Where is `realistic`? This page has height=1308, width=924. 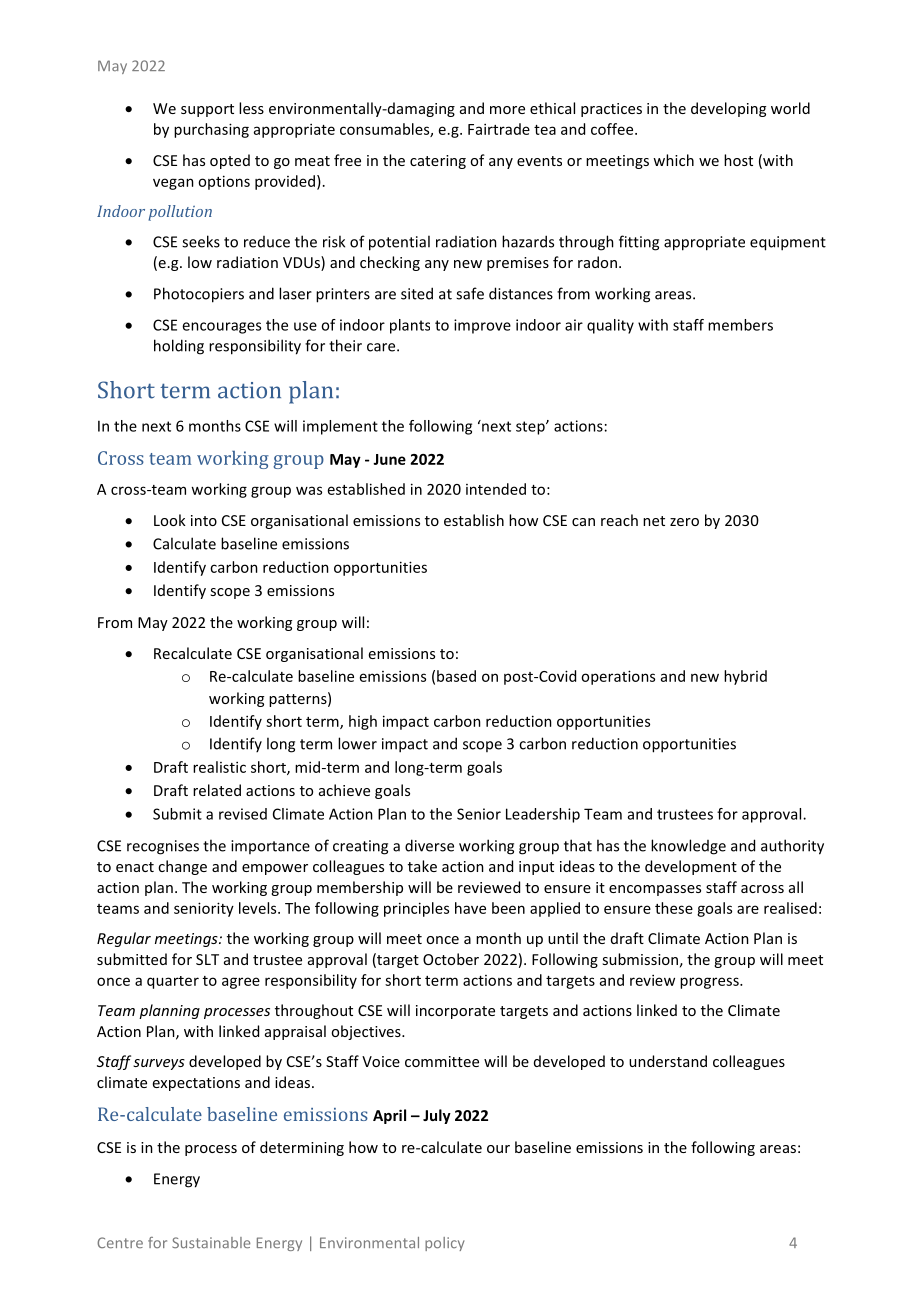
realistic is located at coordinates (219, 767).
